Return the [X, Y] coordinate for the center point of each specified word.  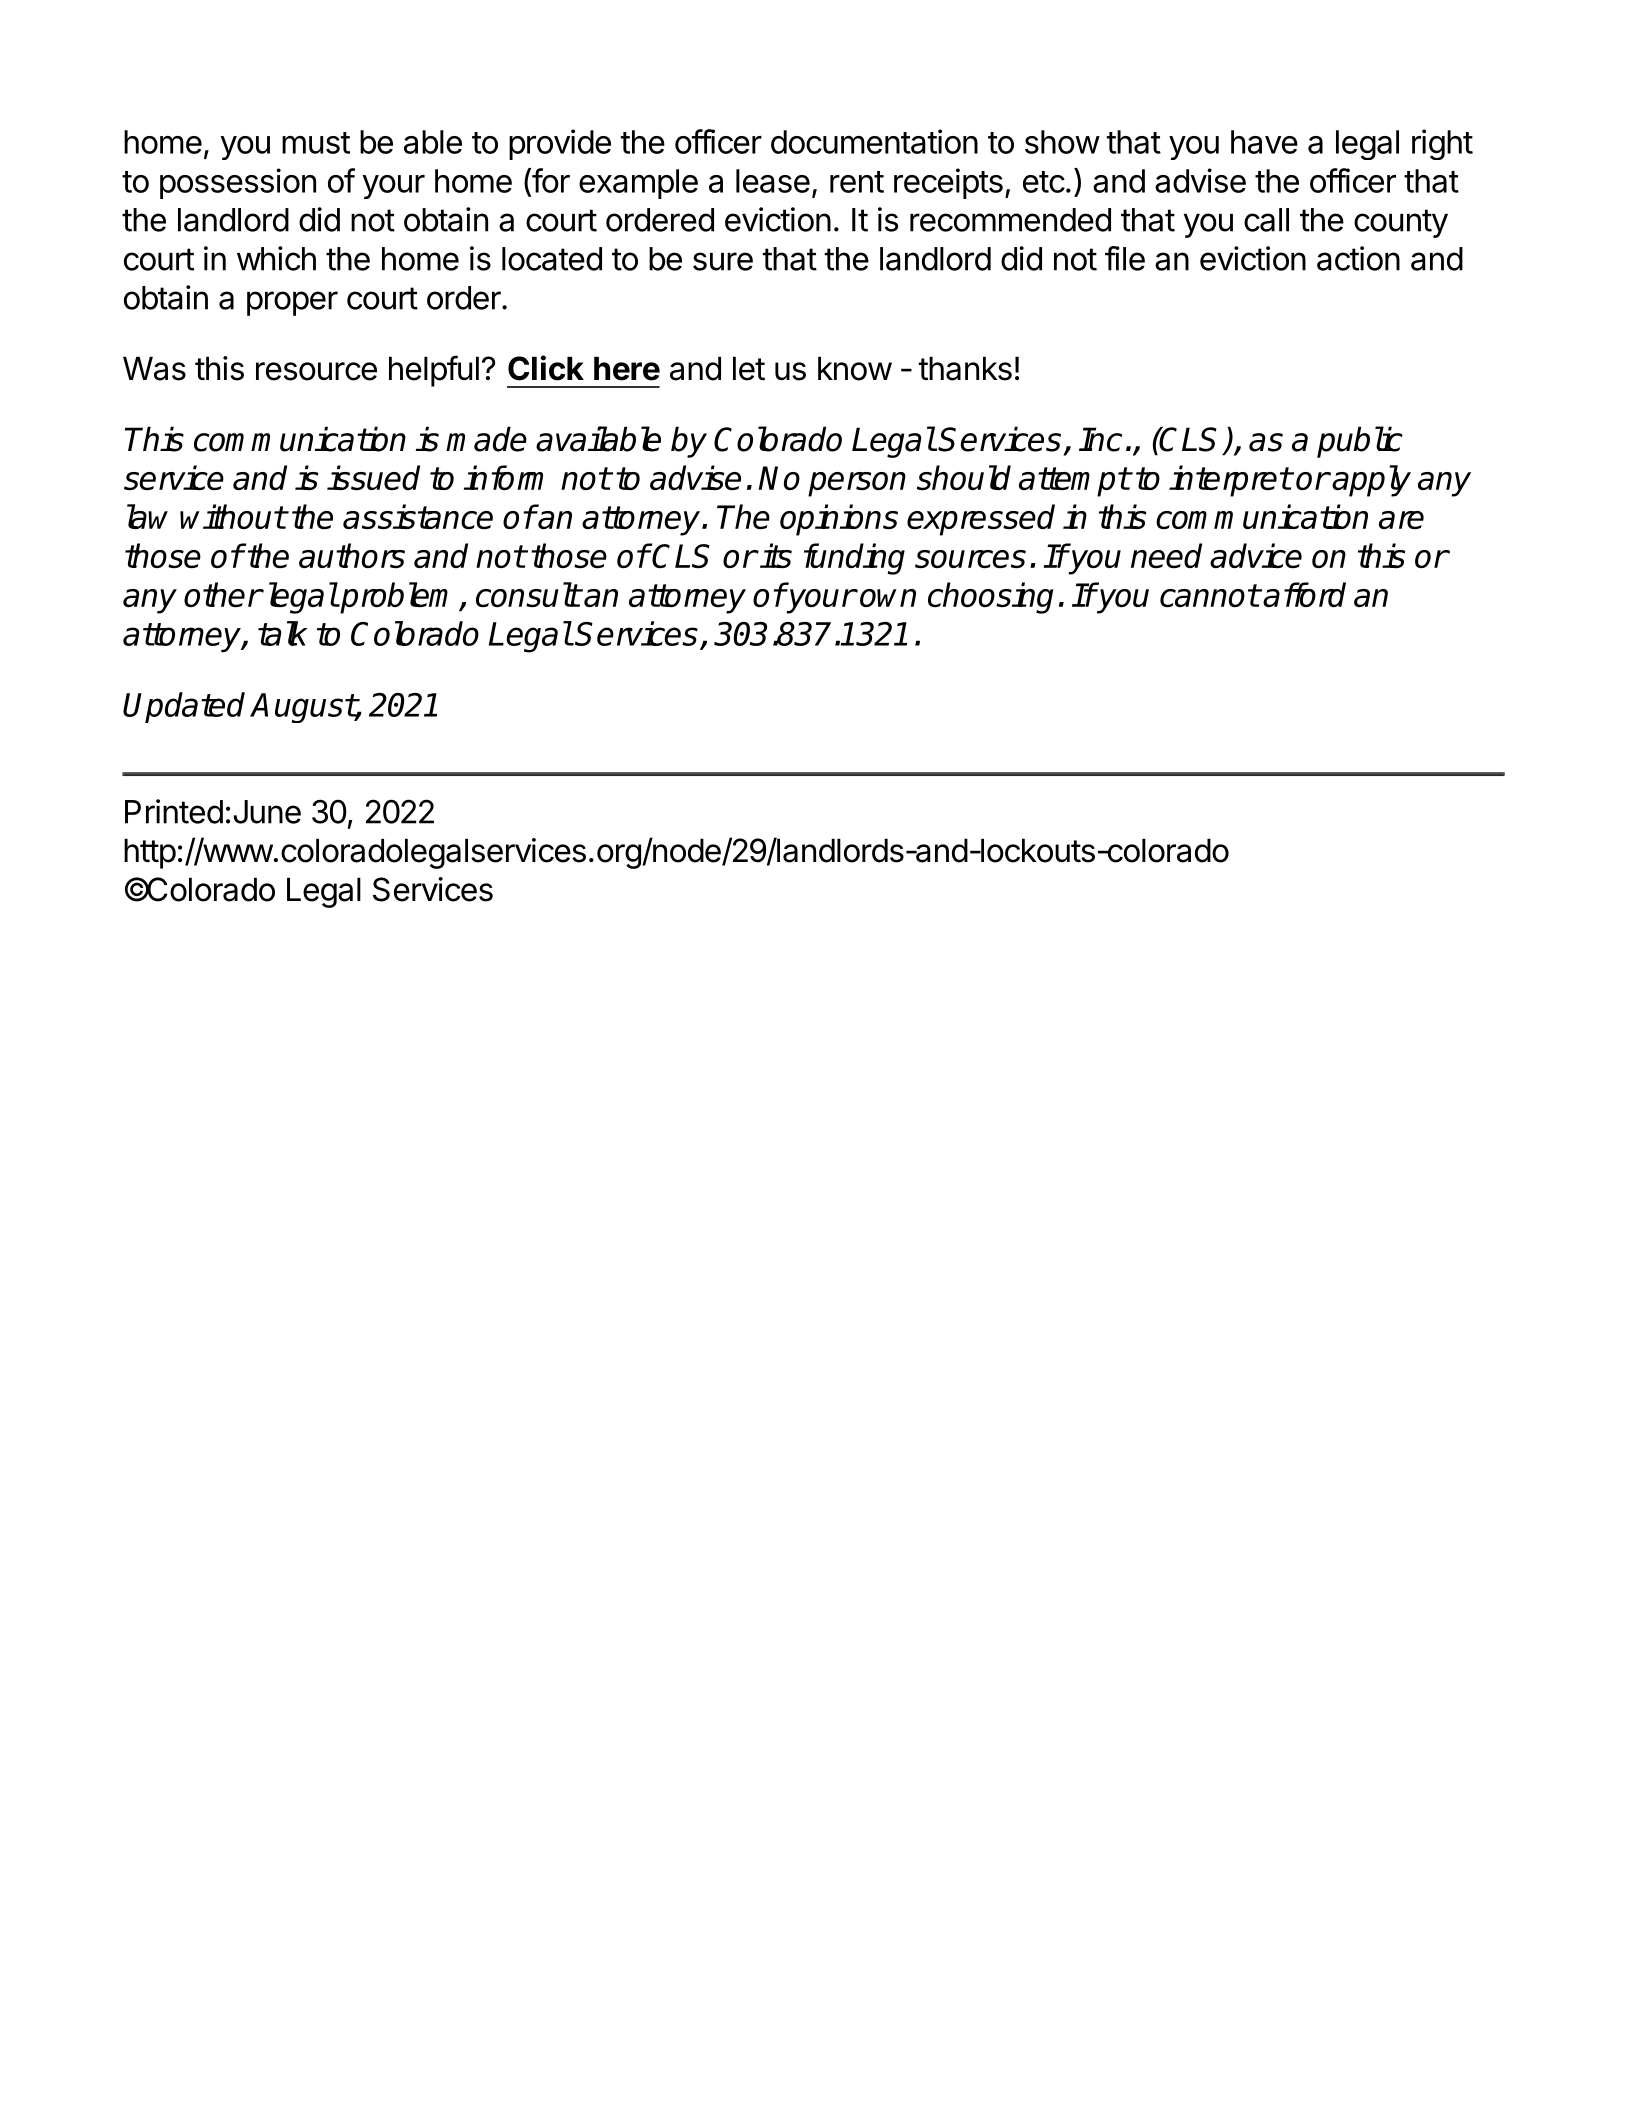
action [1358, 258]
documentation [874, 141]
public [1360, 442]
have [1264, 142]
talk [283, 633]
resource [316, 371]
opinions [839, 520]
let [749, 368]
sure [723, 261]
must [316, 143]
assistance [418, 516]
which [276, 258]
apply [1371, 481]
